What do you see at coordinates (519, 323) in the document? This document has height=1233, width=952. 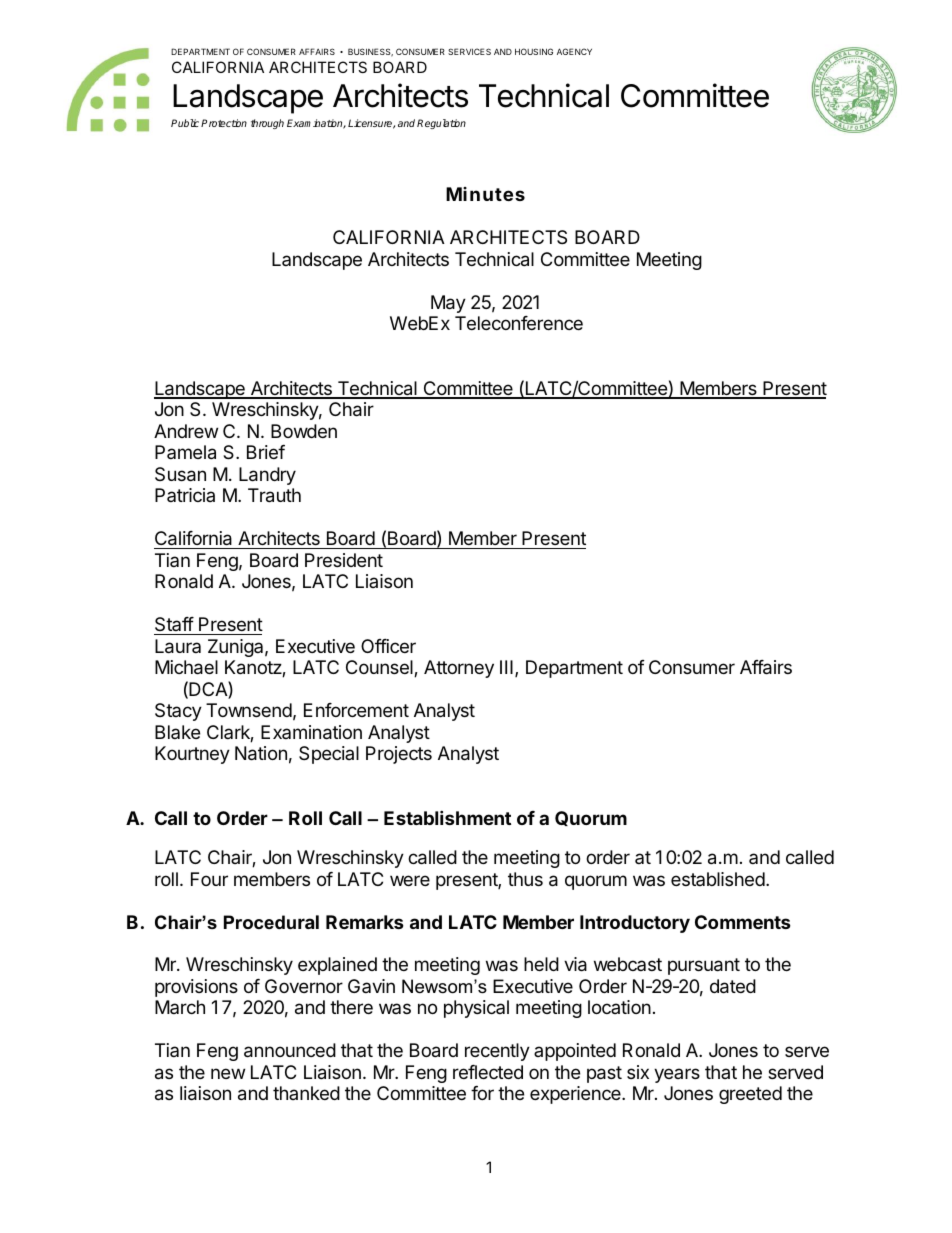 I see `Teleconference` at bounding box center [519, 323].
